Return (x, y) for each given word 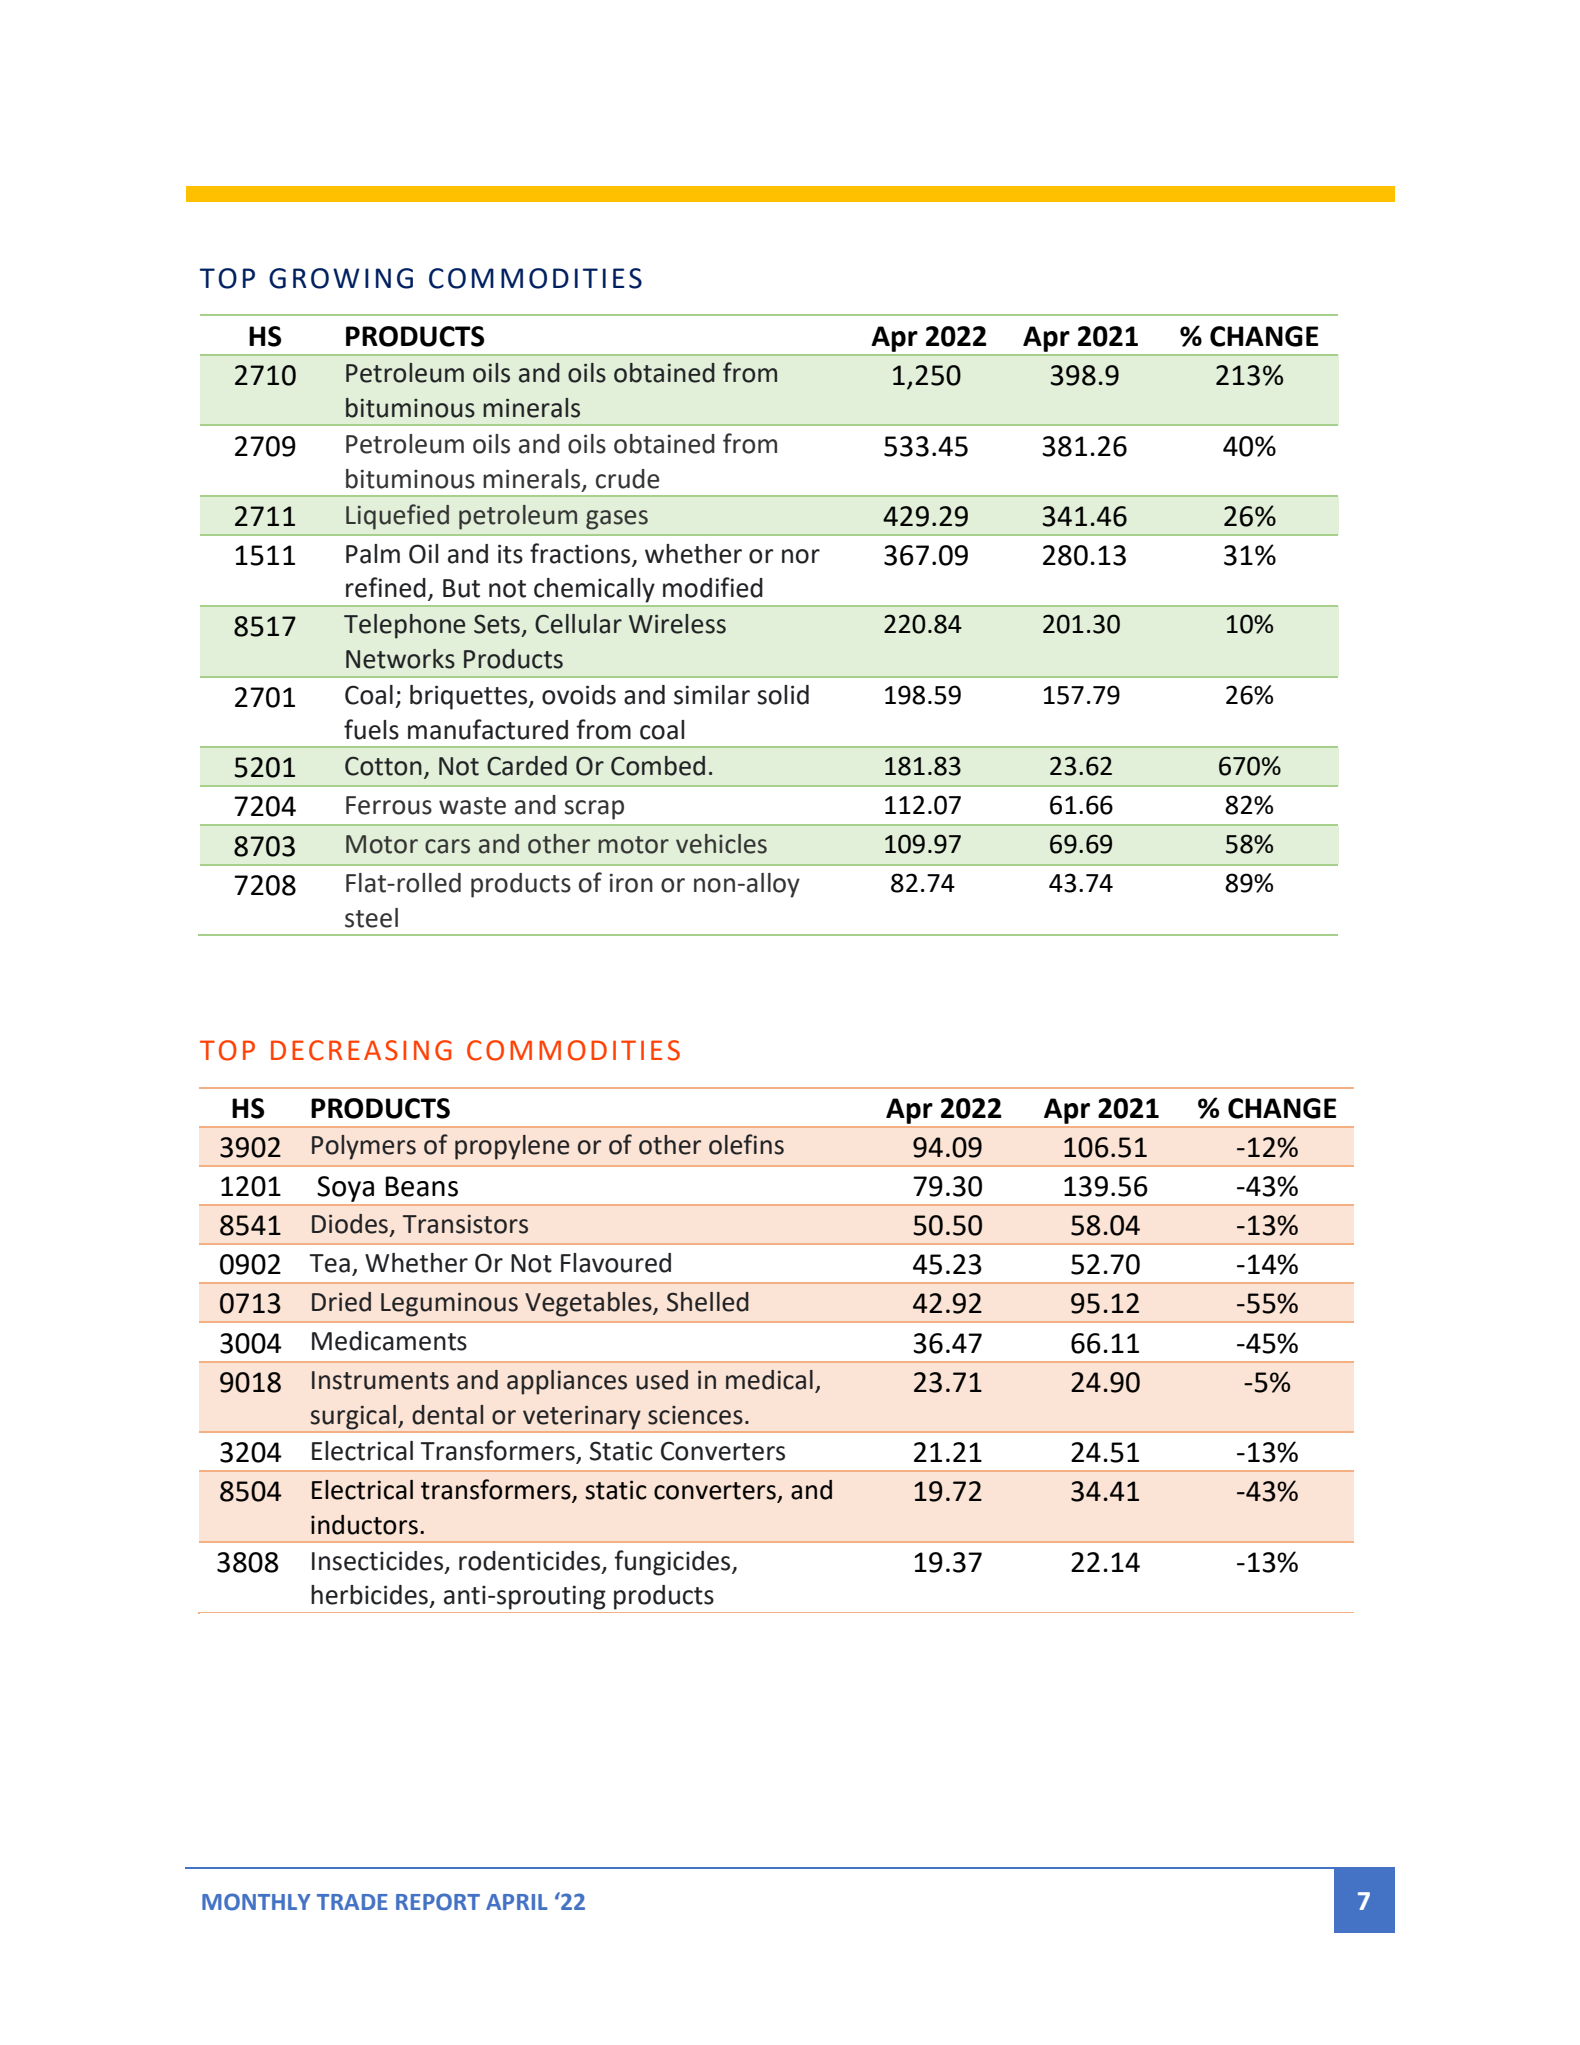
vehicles (721, 844)
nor (801, 556)
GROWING (341, 278)
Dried (341, 1302)
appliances (567, 1382)
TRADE (352, 1902)
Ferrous (389, 805)
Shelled (708, 1302)
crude (628, 479)
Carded (527, 766)
